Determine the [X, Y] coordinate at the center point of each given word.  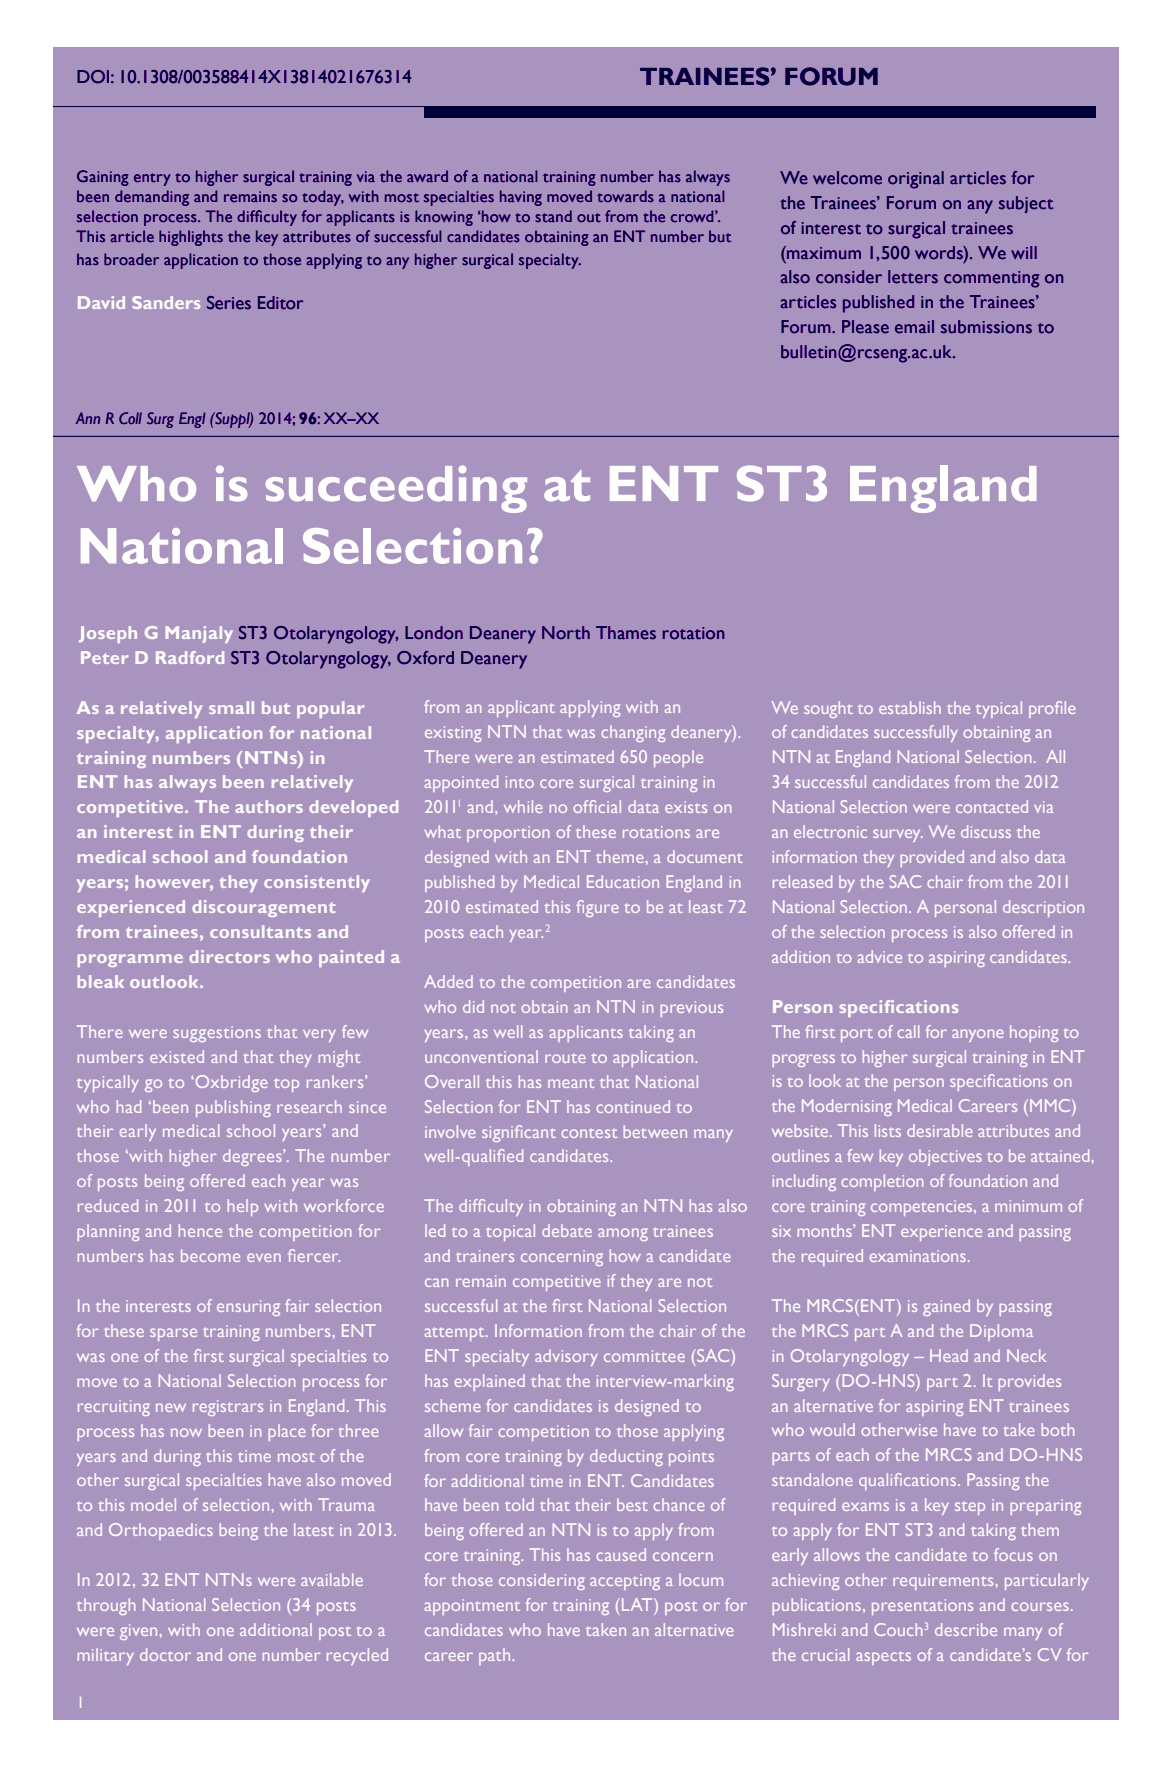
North [566, 633]
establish [910, 707]
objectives [945, 1157]
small [231, 707]
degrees [253, 1157]
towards [625, 196]
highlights [191, 238]
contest [589, 1133]
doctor [165, 1654]
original [916, 180]
